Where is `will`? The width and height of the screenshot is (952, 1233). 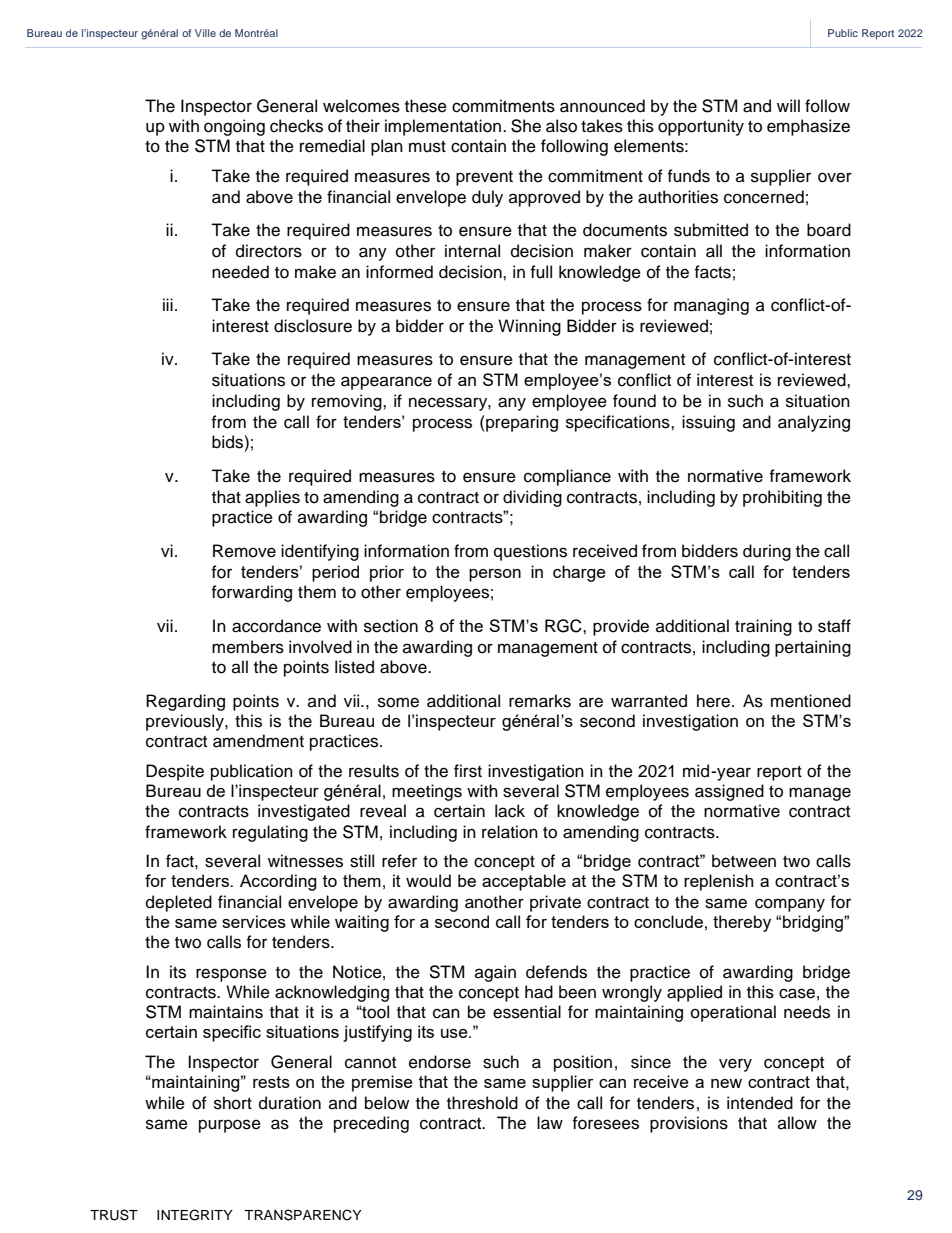 will is located at coordinates (788, 105).
